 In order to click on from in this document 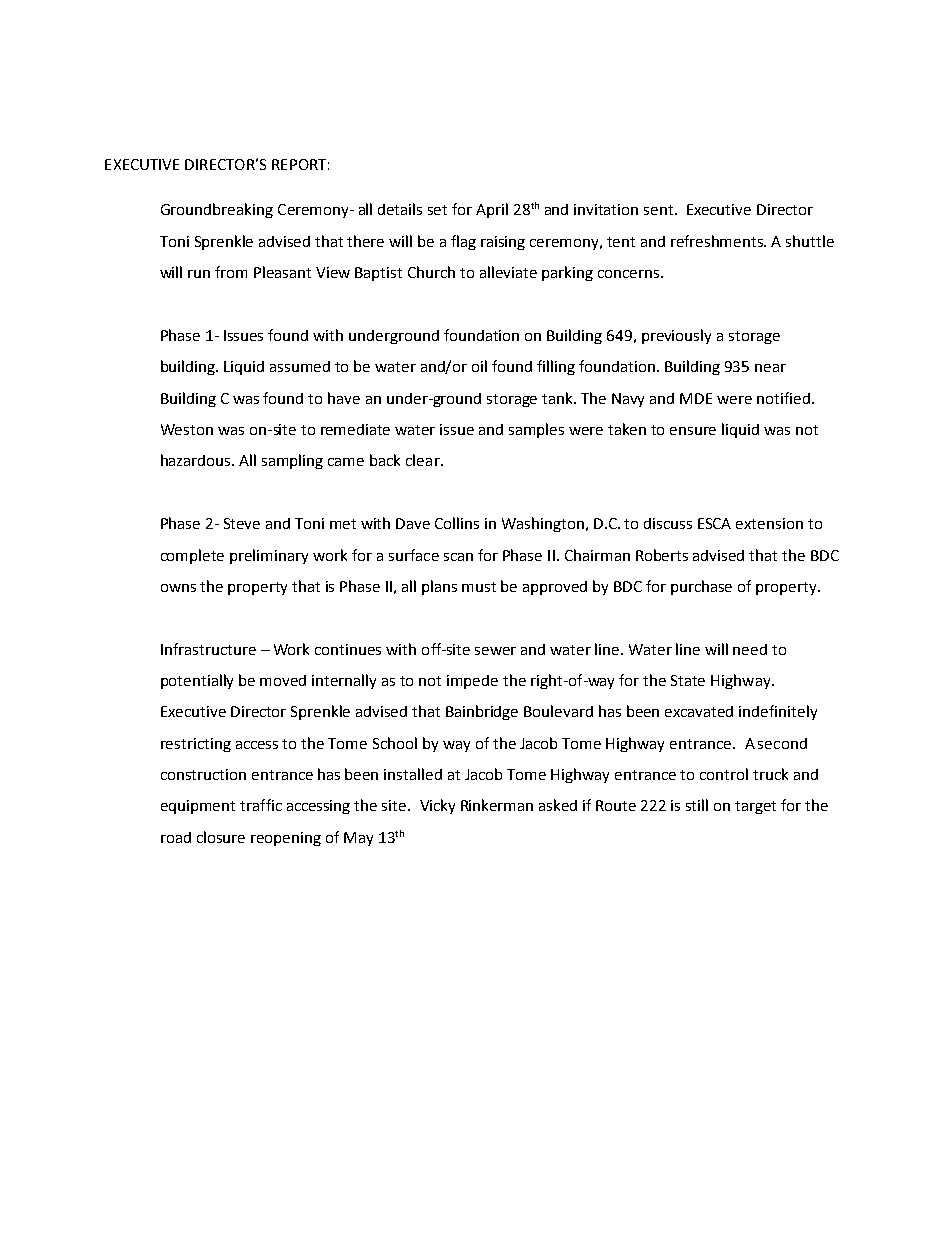, I will do `click(231, 272)`.
